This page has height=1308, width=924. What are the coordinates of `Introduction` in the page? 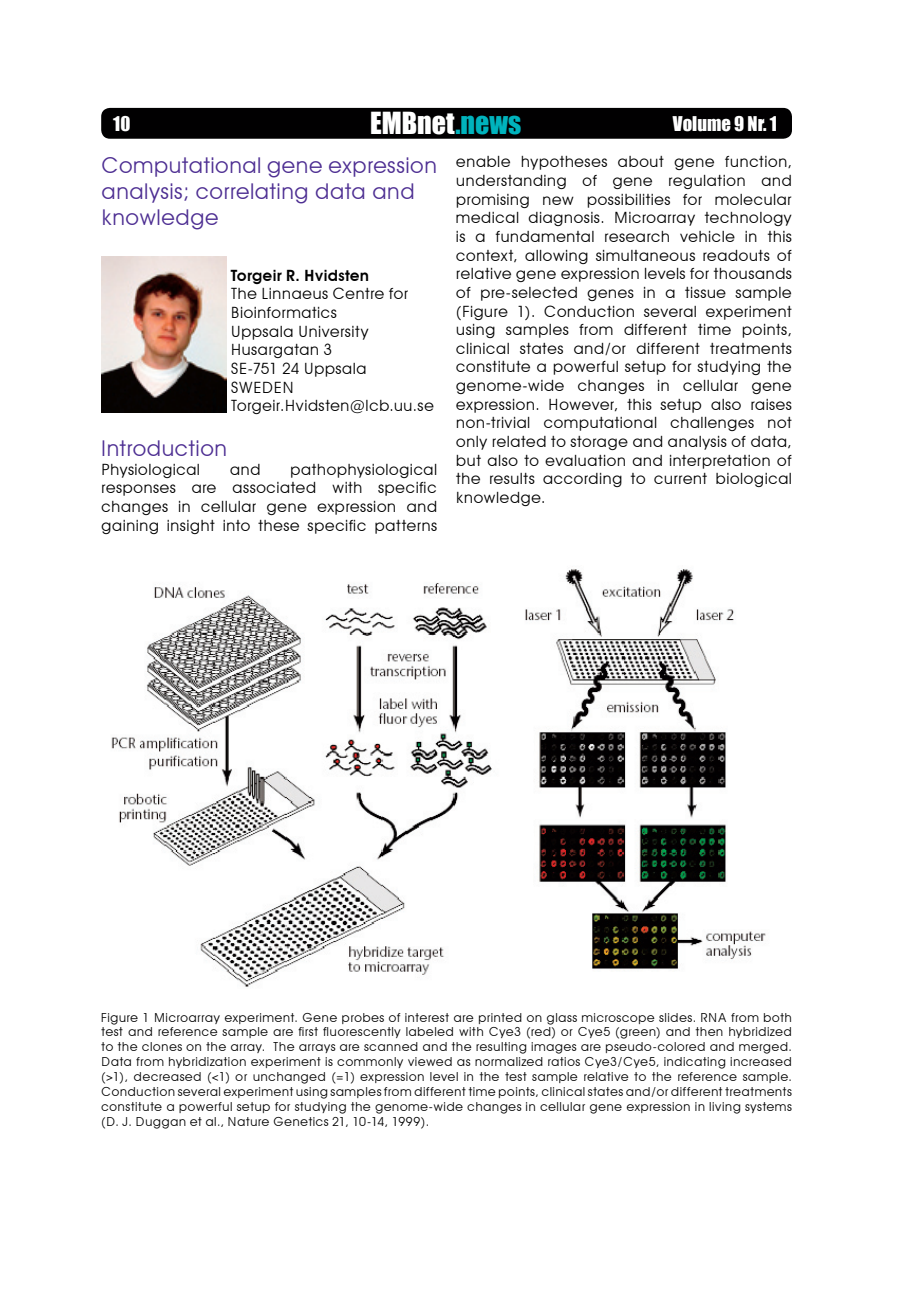 It's located at (164, 448).
